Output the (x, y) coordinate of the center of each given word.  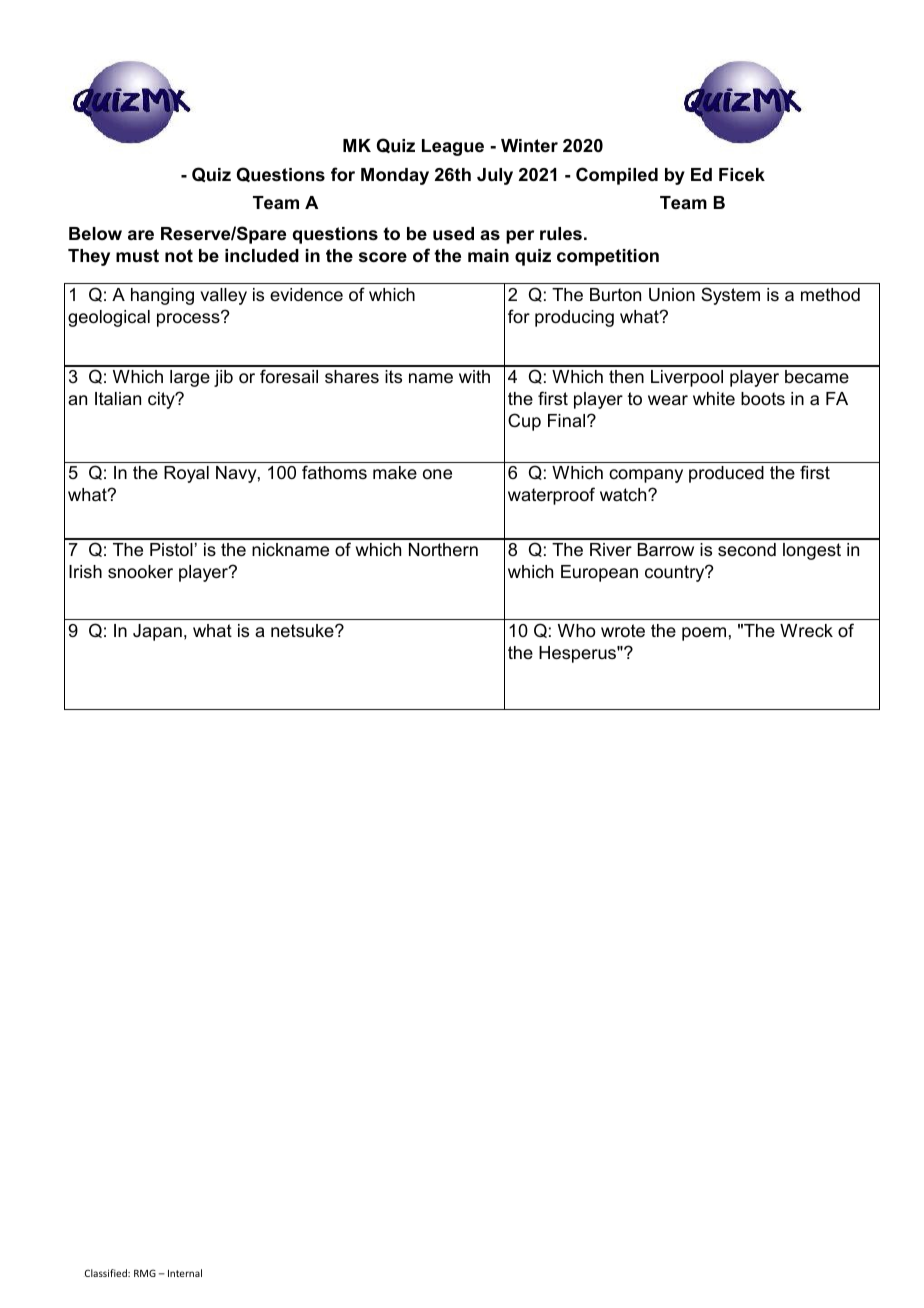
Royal (186, 474)
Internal (185, 1273)
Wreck (806, 631)
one (437, 474)
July (495, 176)
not (179, 255)
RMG (145, 1273)
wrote (623, 631)
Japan (157, 632)
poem (704, 634)
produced (726, 474)
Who (576, 631)
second (747, 550)
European (599, 573)
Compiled (617, 176)
